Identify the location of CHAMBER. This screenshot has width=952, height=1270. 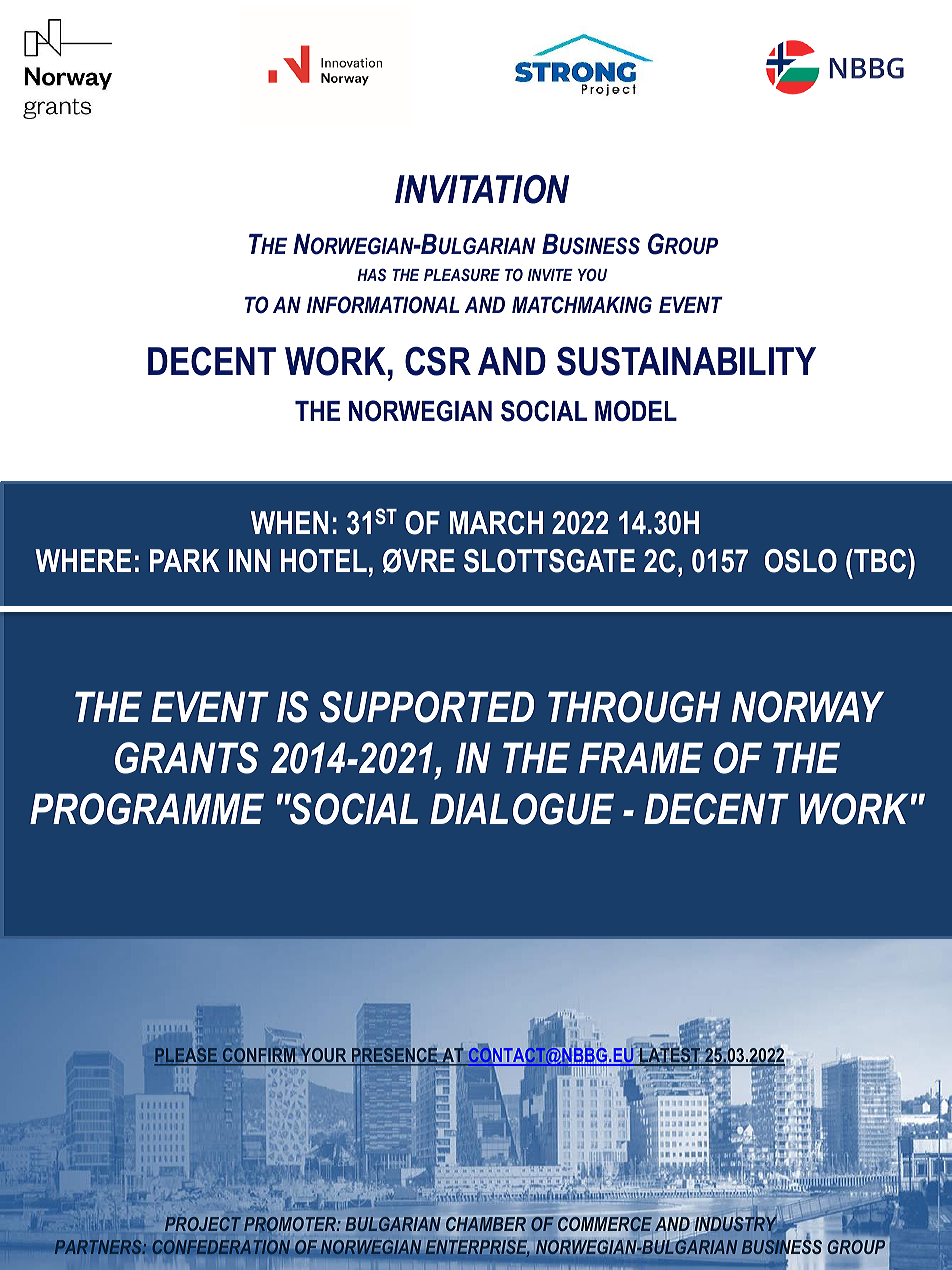
(486, 1224).
